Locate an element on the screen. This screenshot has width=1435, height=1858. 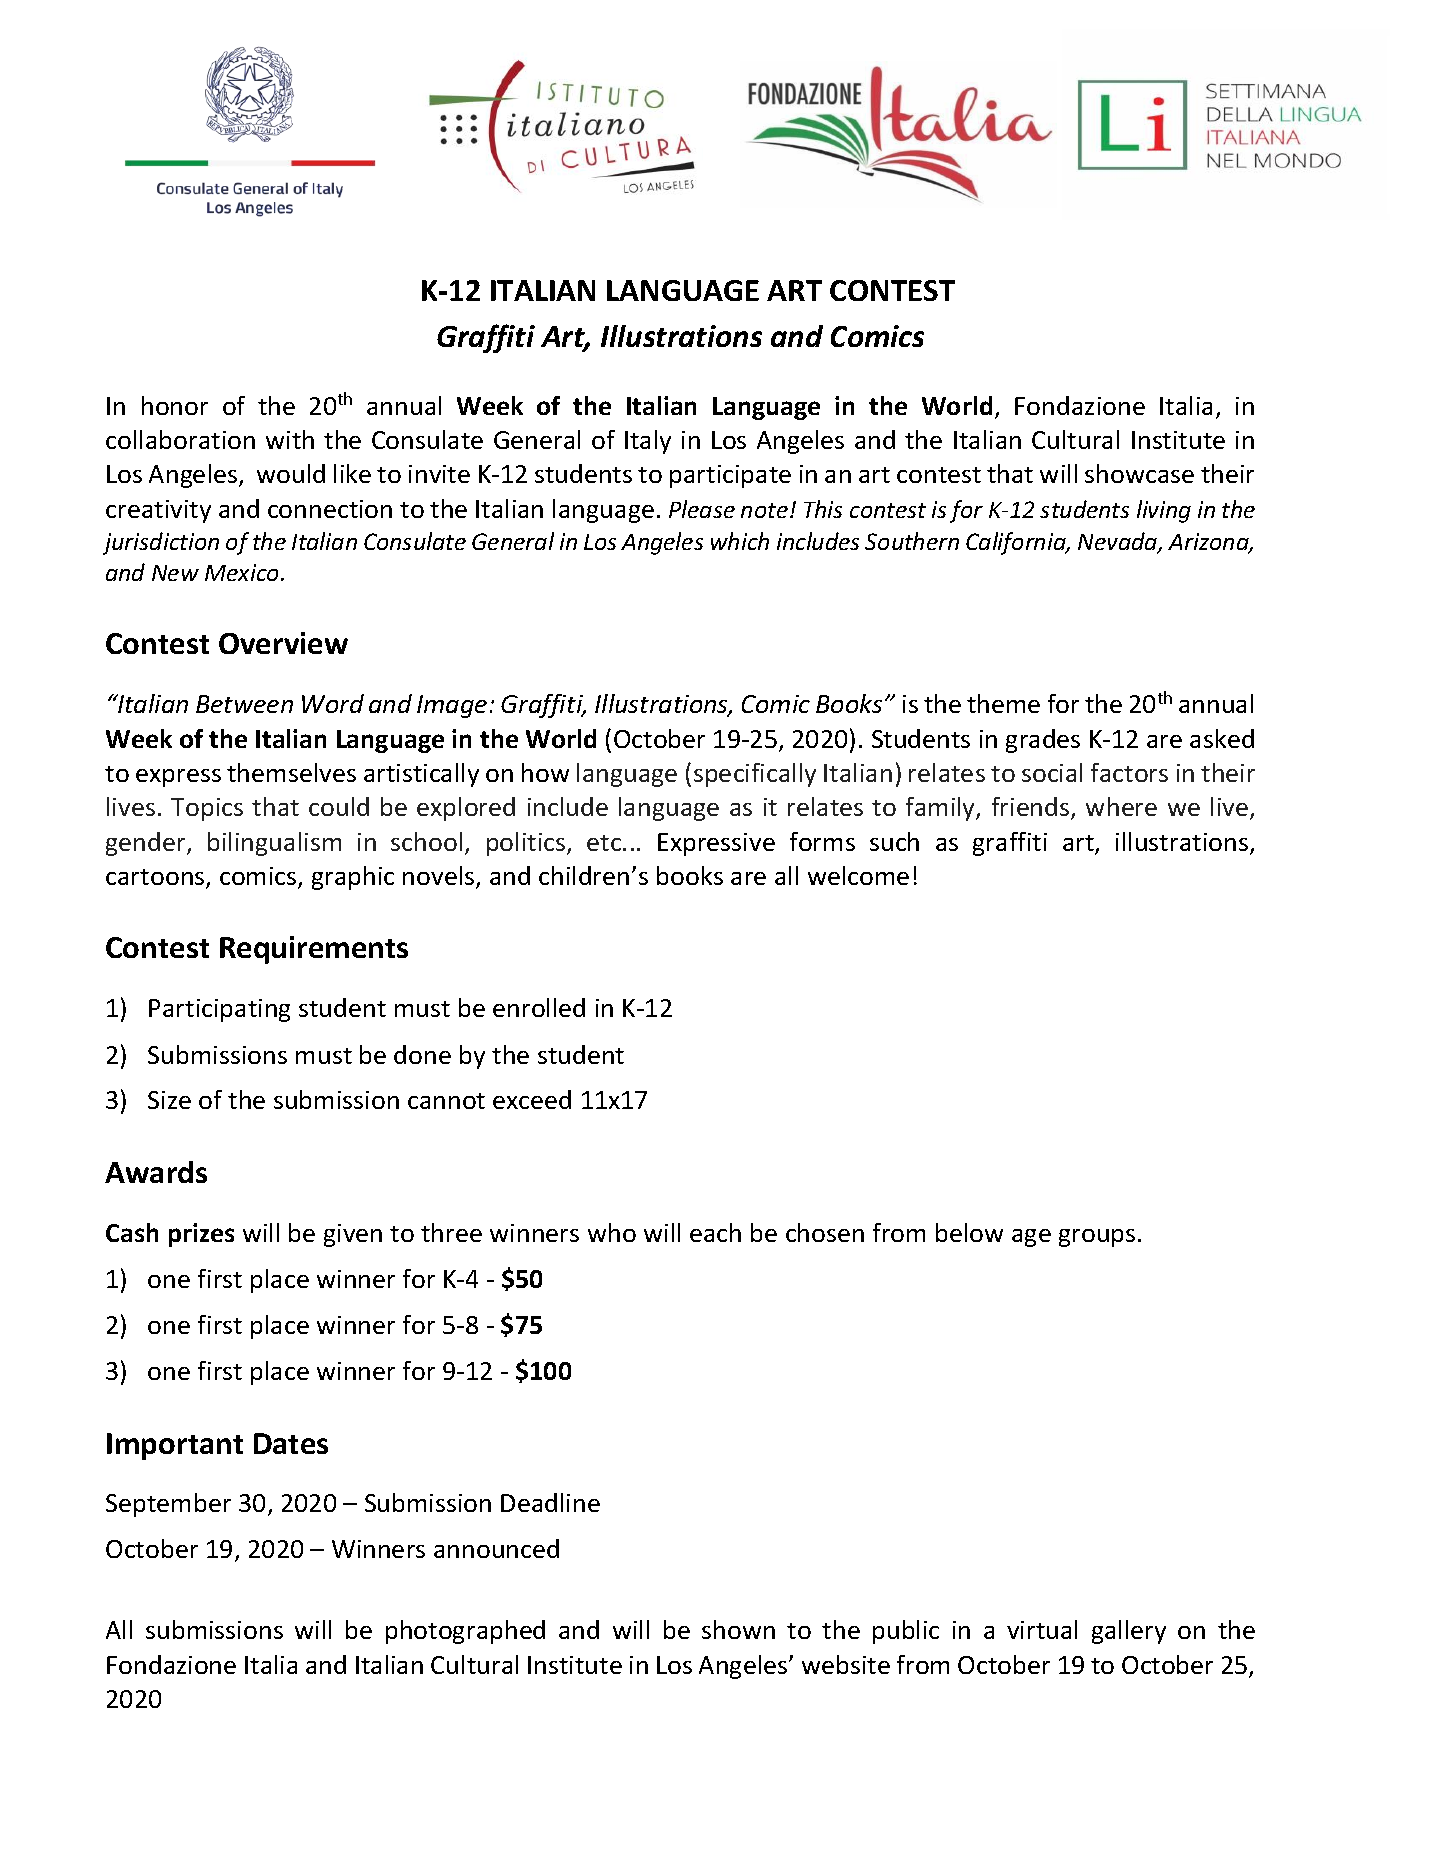
living is located at coordinates (1164, 511).
